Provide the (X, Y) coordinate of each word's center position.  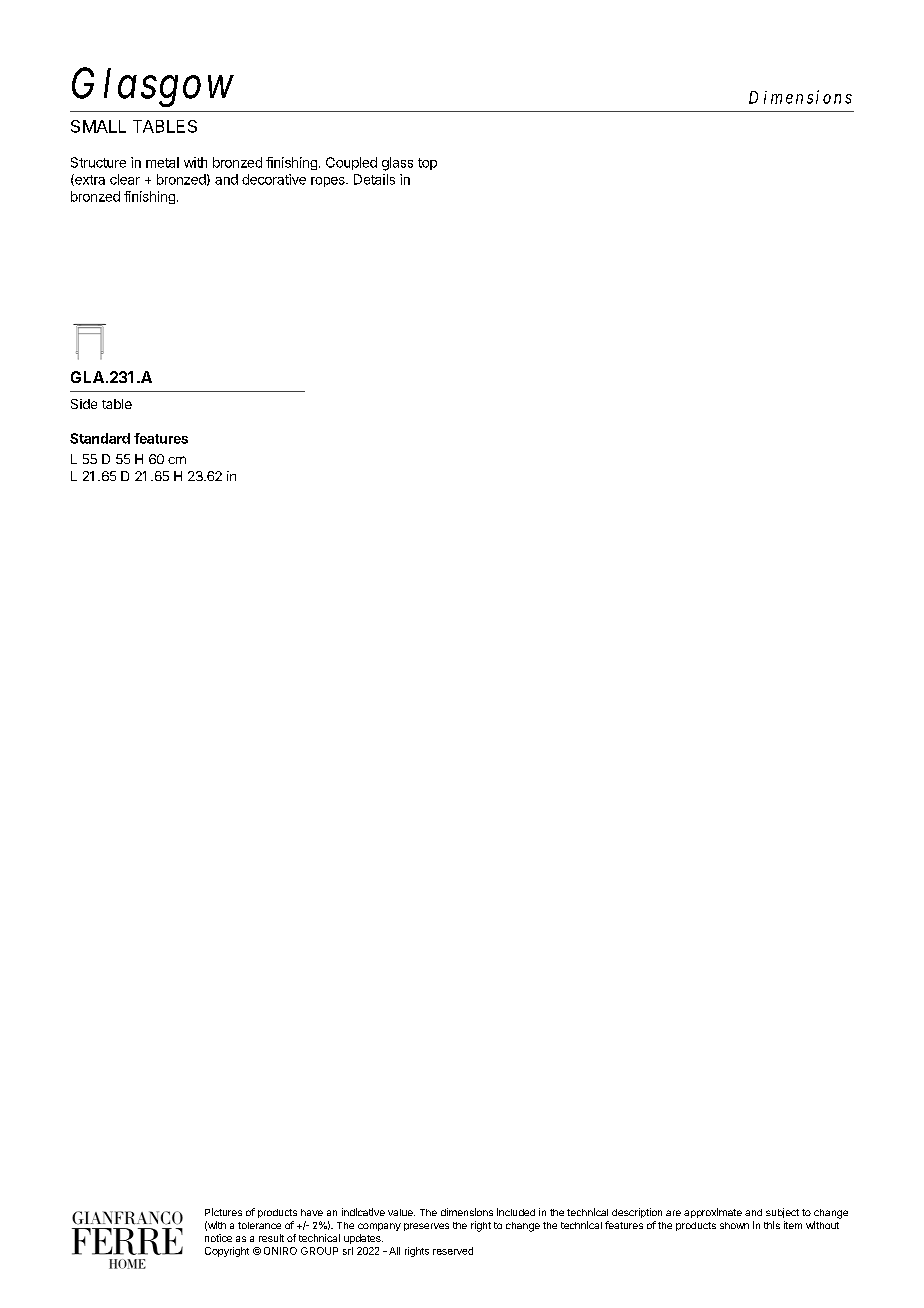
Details (374, 179)
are (673, 1213)
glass (397, 164)
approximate (713, 1213)
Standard (100, 438)
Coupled (351, 163)
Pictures (223, 1212)
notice (218, 1238)
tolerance (259, 1225)
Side (84, 404)
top (427, 164)
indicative (363, 1212)
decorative (274, 179)
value (401, 1212)
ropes (329, 182)
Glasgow (153, 87)
